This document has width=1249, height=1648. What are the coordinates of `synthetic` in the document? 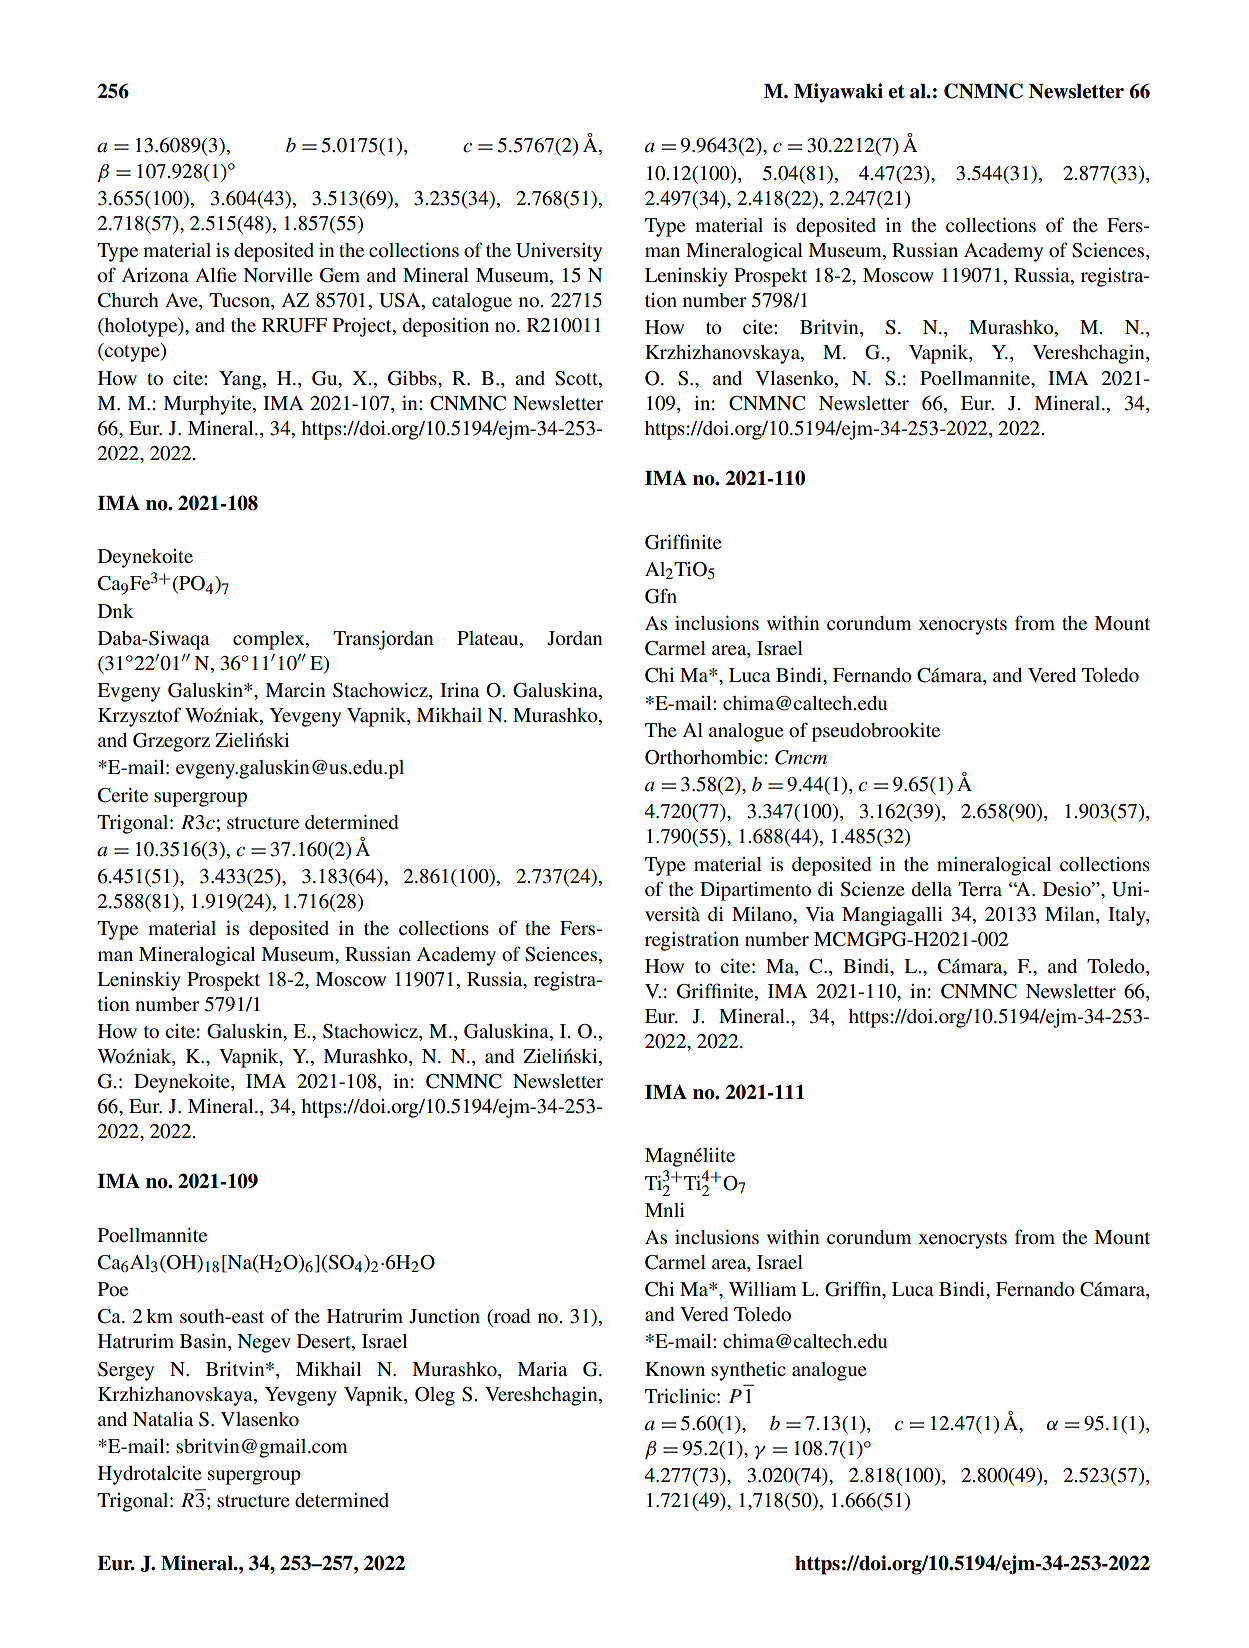 It's located at (748, 1371).
